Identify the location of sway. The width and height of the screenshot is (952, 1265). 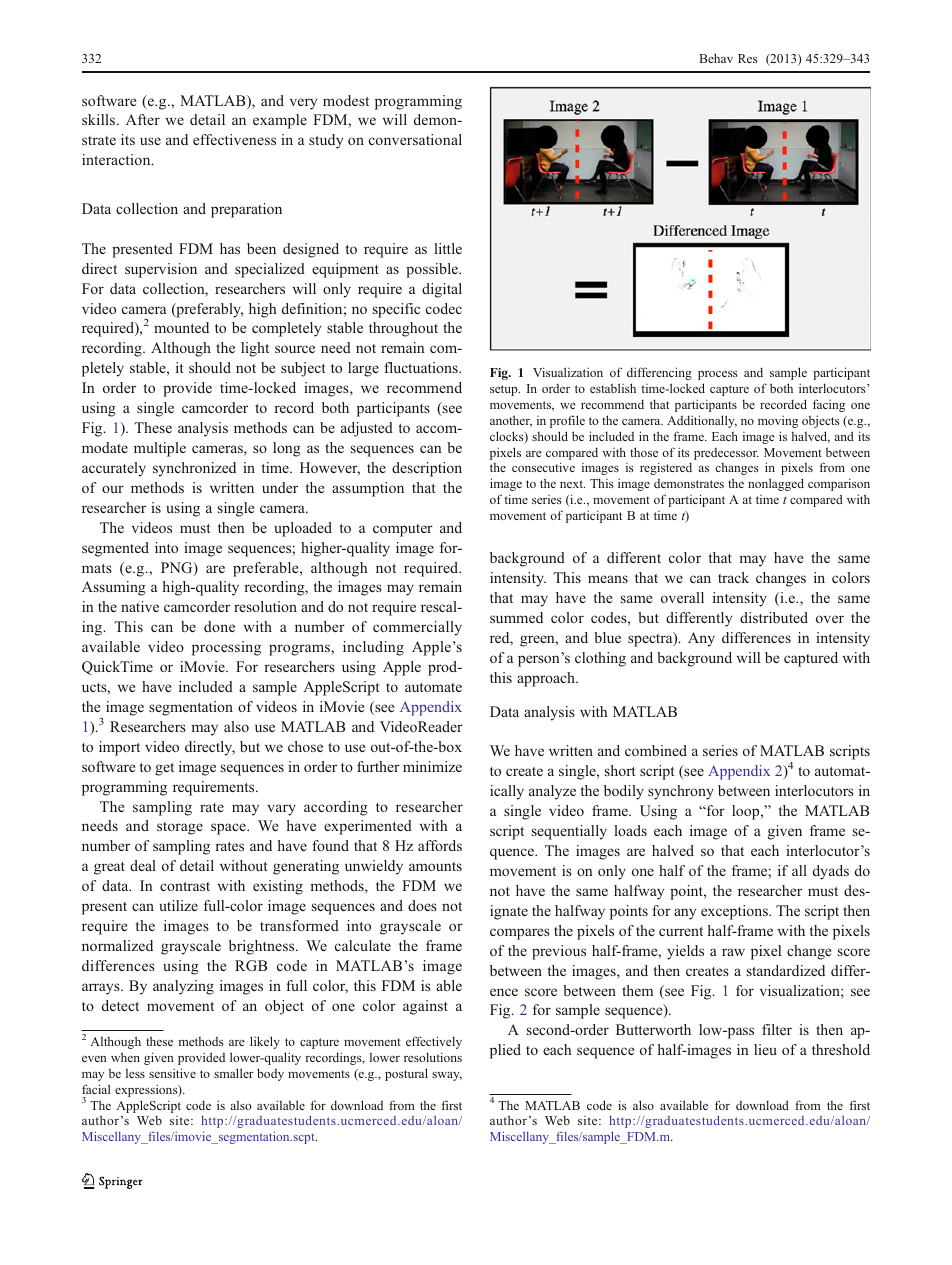
(447, 1076).
